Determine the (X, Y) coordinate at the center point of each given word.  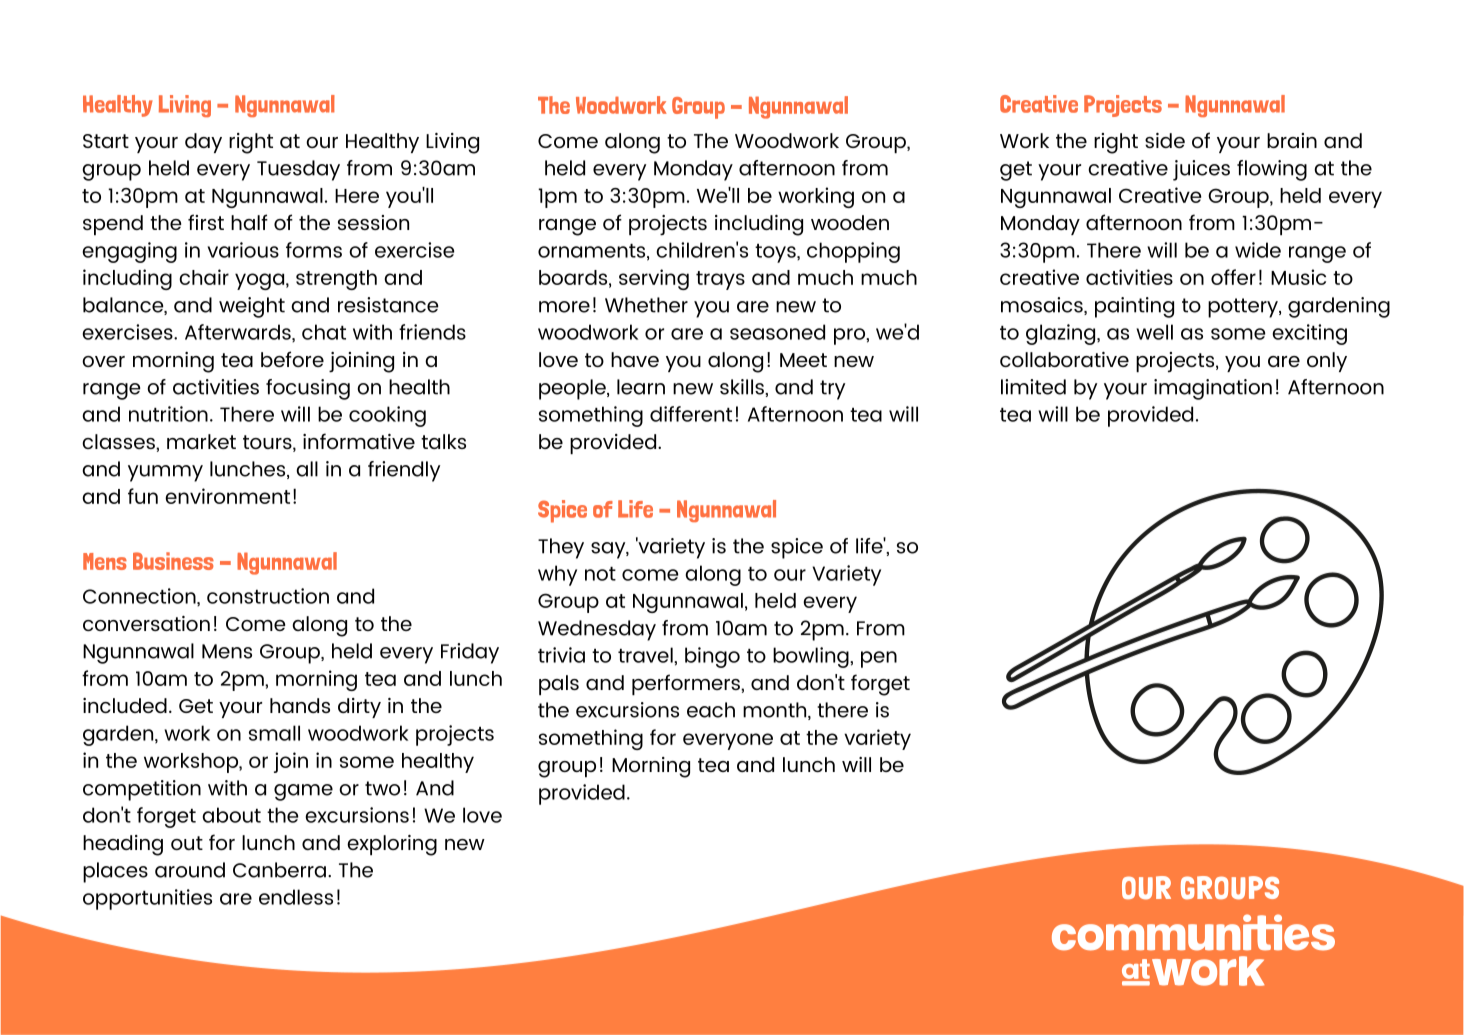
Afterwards (239, 333)
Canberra (281, 870)
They (561, 548)
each (711, 710)
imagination (1213, 389)
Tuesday (298, 170)
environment (227, 496)
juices (1201, 170)
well (1154, 332)
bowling (812, 657)
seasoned (777, 332)
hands (300, 705)
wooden (850, 222)
